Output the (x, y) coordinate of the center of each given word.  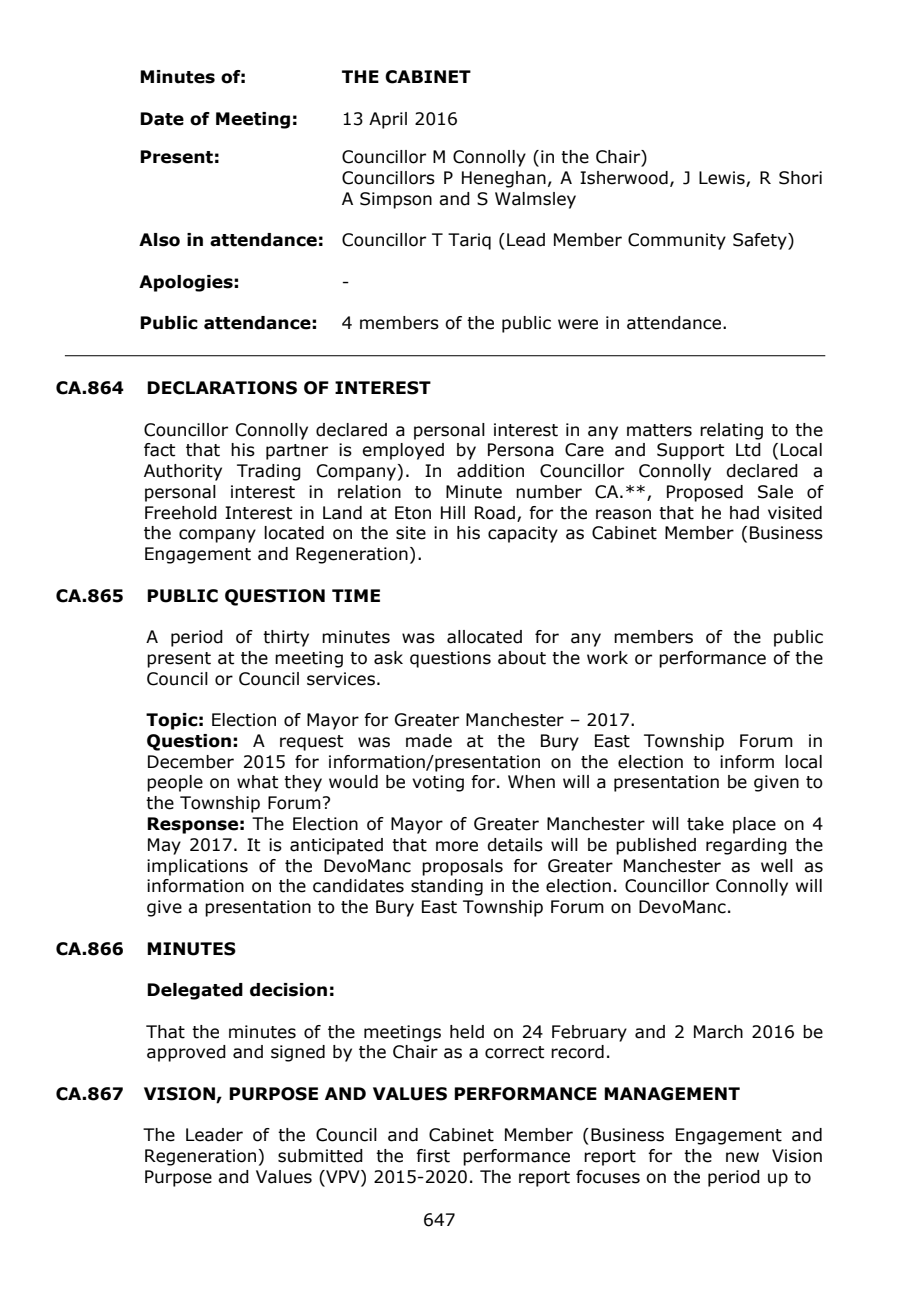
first (433, 1156)
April (388, 120)
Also (159, 240)
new (742, 1157)
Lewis (723, 179)
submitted (320, 1156)
